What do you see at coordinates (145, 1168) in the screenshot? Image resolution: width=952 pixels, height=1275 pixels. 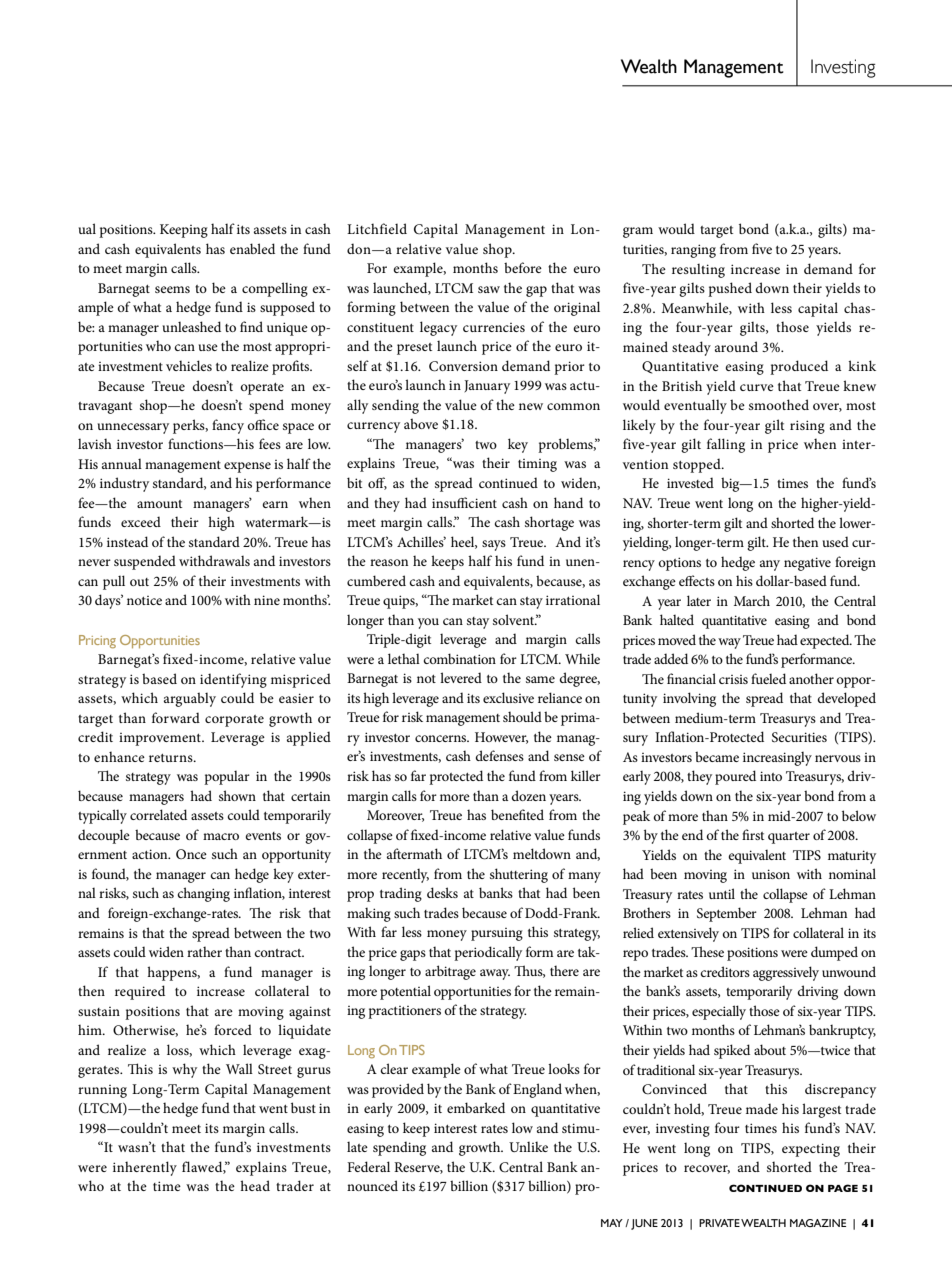 I see `inherently` at bounding box center [145, 1168].
